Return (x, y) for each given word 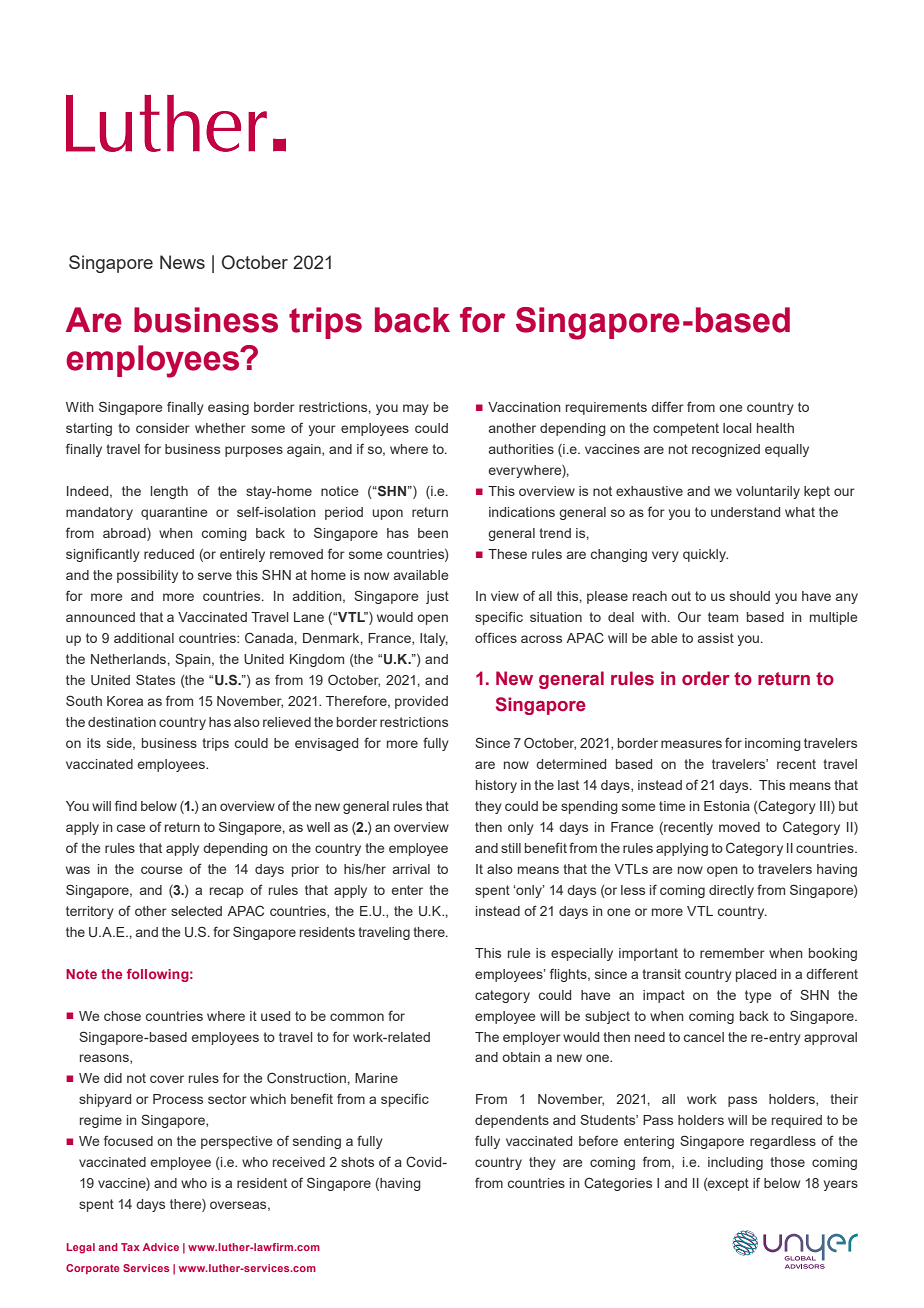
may (416, 409)
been (433, 533)
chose (122, 1016)
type (758, 996)
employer (532, 1038)
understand (745, 512)
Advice (161, 1247)
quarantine (174, 513)
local (737, 428)
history (496, 786)
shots (357, 1162)
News (182, 262)
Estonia (727, 806)
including (735, 1163)
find (126, 805)
